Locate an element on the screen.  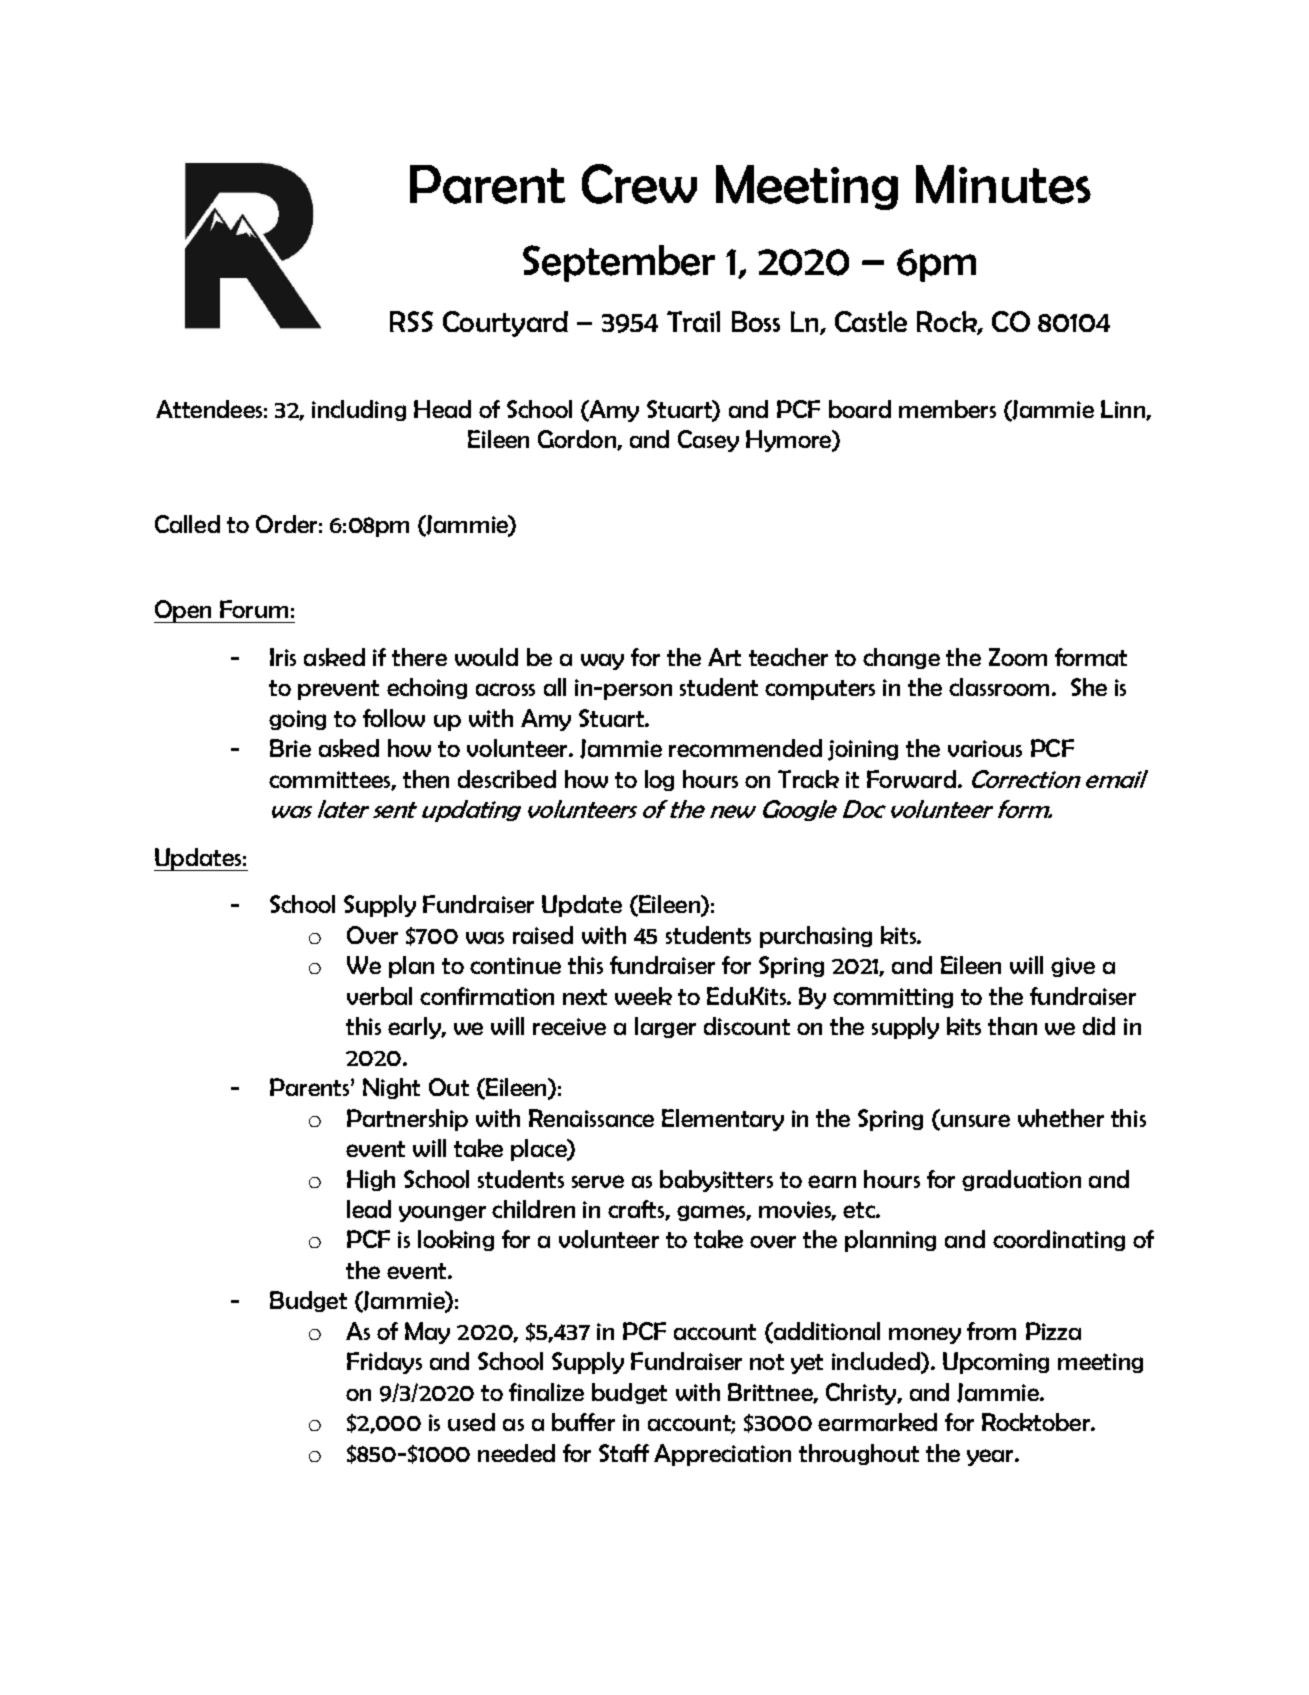
classroom is located at coordinates (1001, 687).
